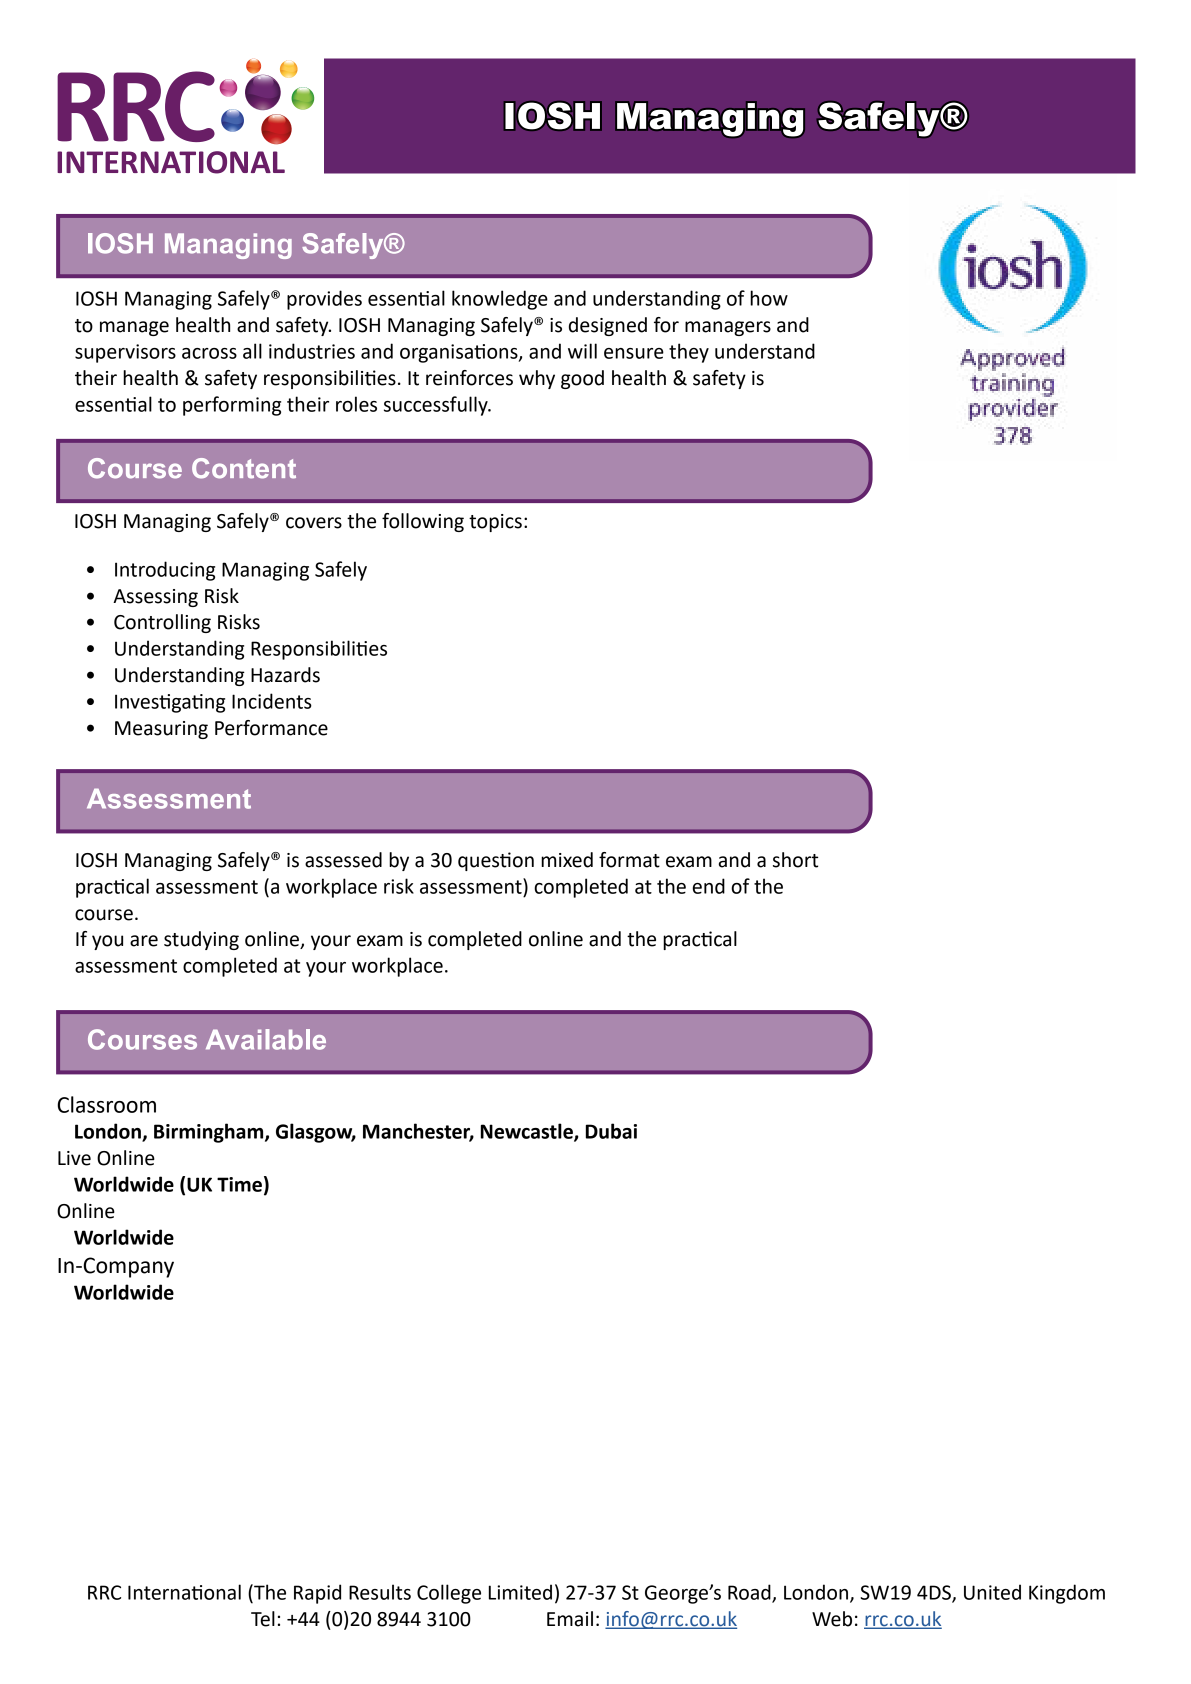 The image size is (1191, 1684). Describe the element at coordinates (210, 1133) in the image. I see `Birmingham` at that location.
